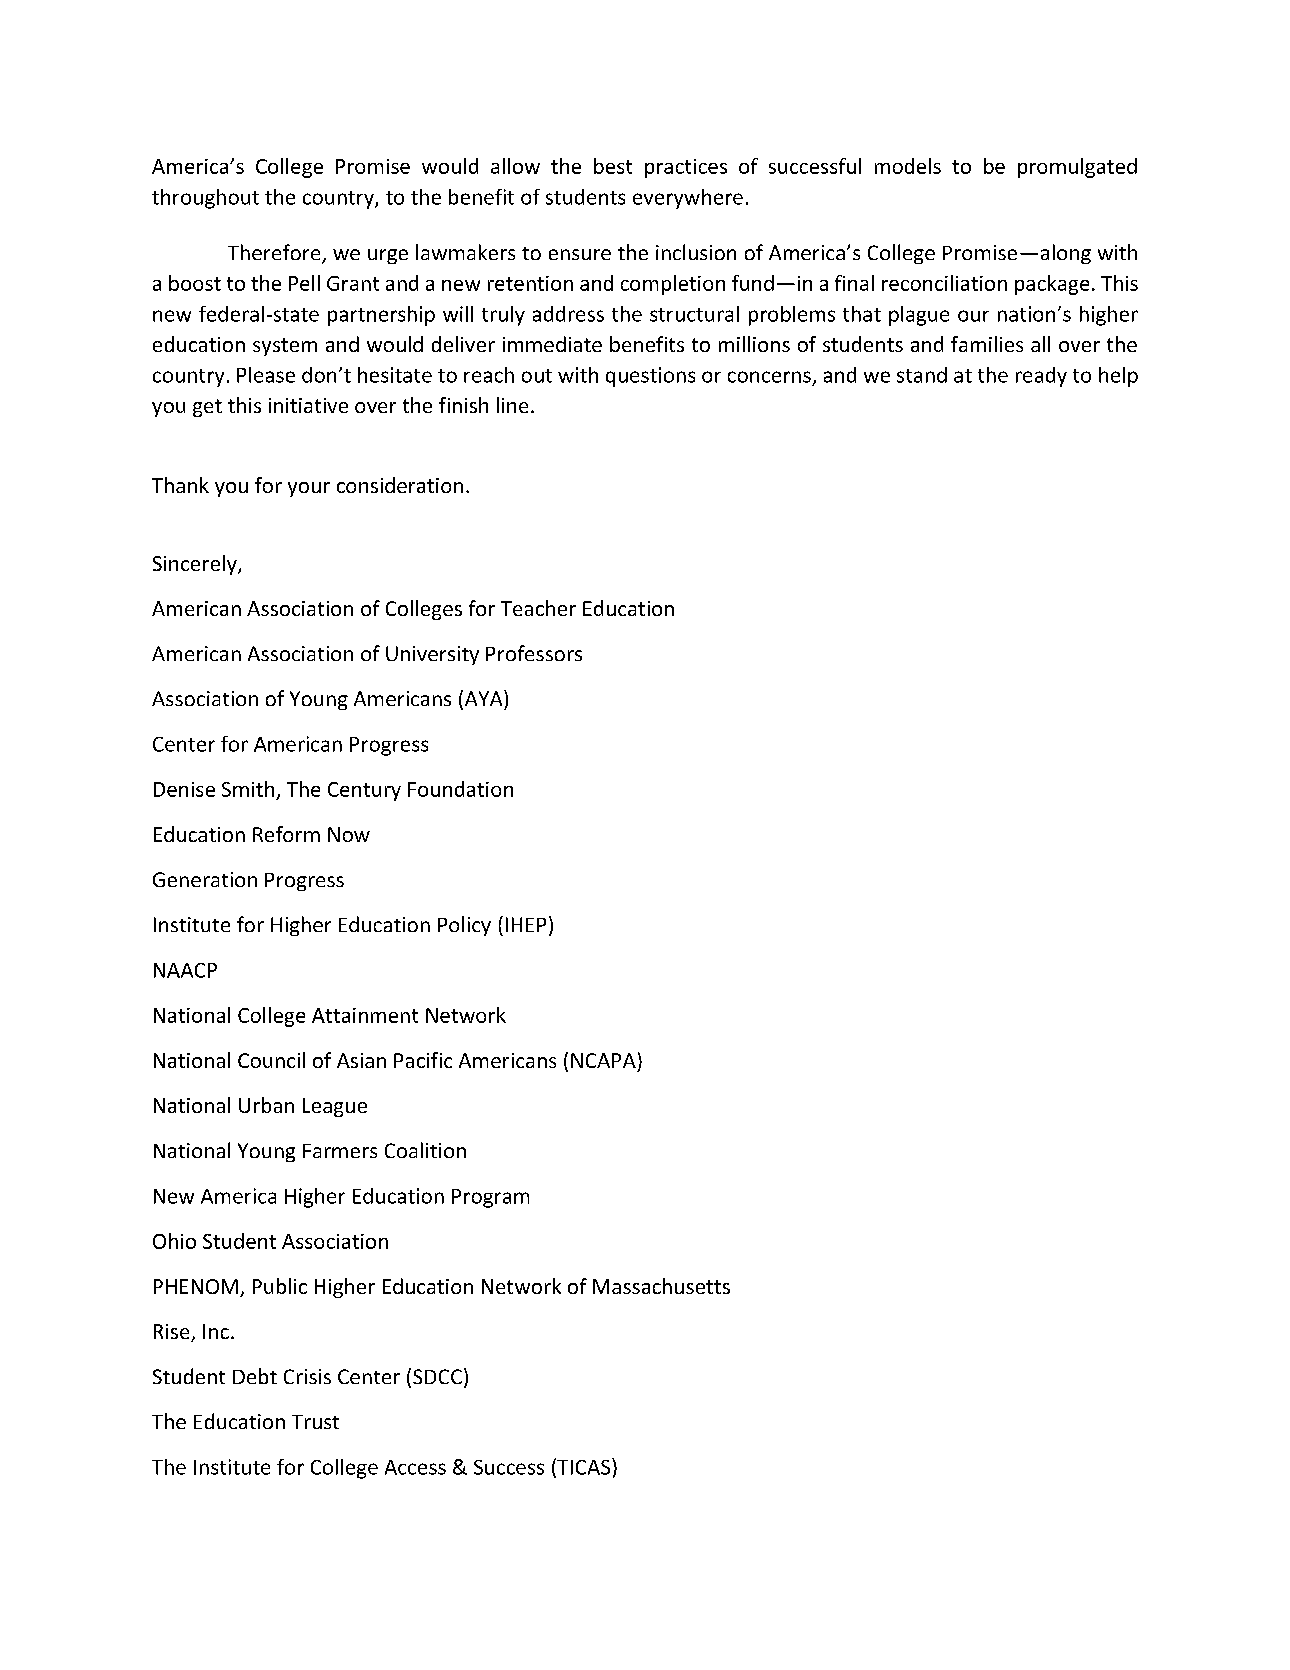 The height and width of the page is (1670, 1290). I want to click on promulgated, so click(1077, 168).
